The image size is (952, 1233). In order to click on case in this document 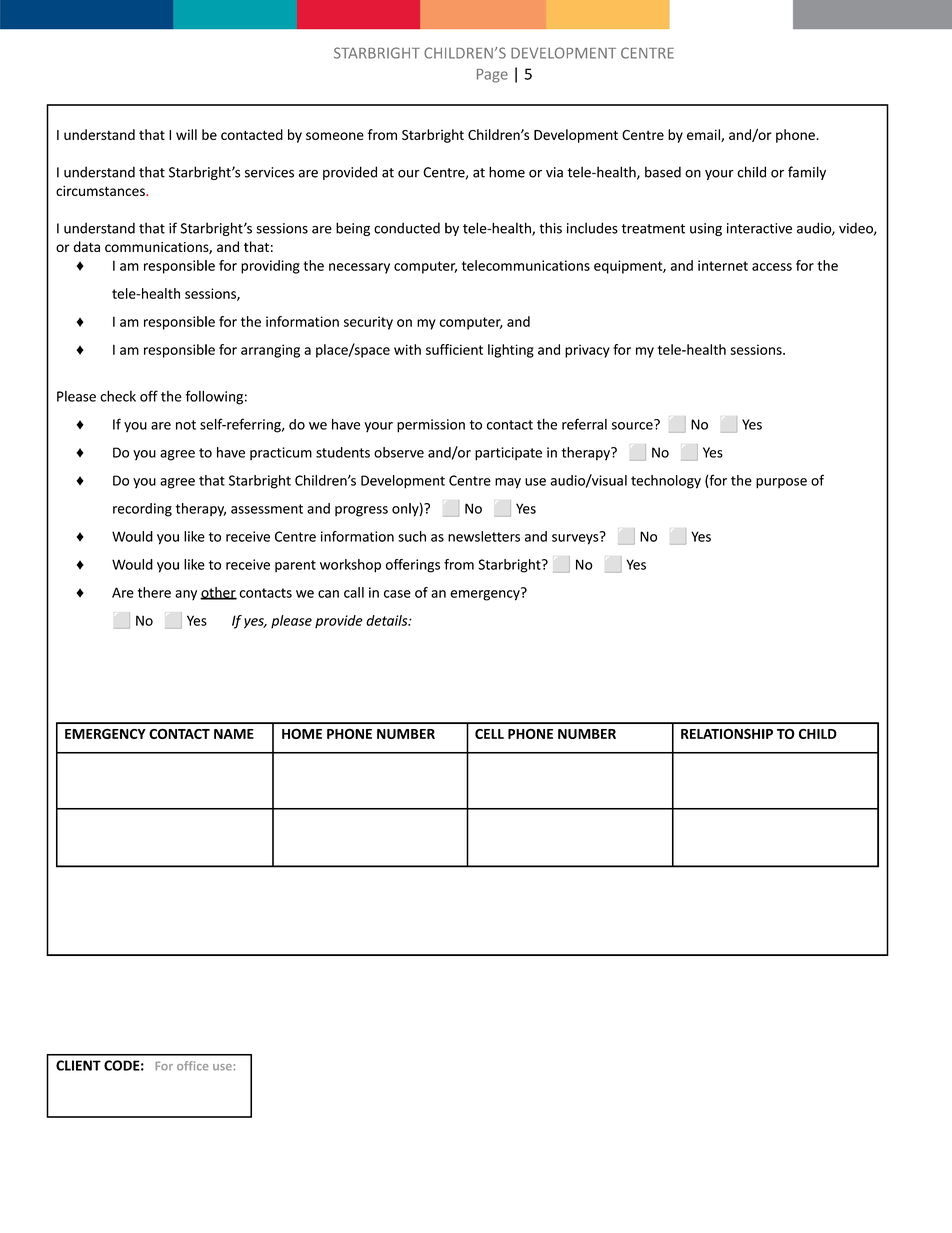, I will do `click(397, 594)`.
